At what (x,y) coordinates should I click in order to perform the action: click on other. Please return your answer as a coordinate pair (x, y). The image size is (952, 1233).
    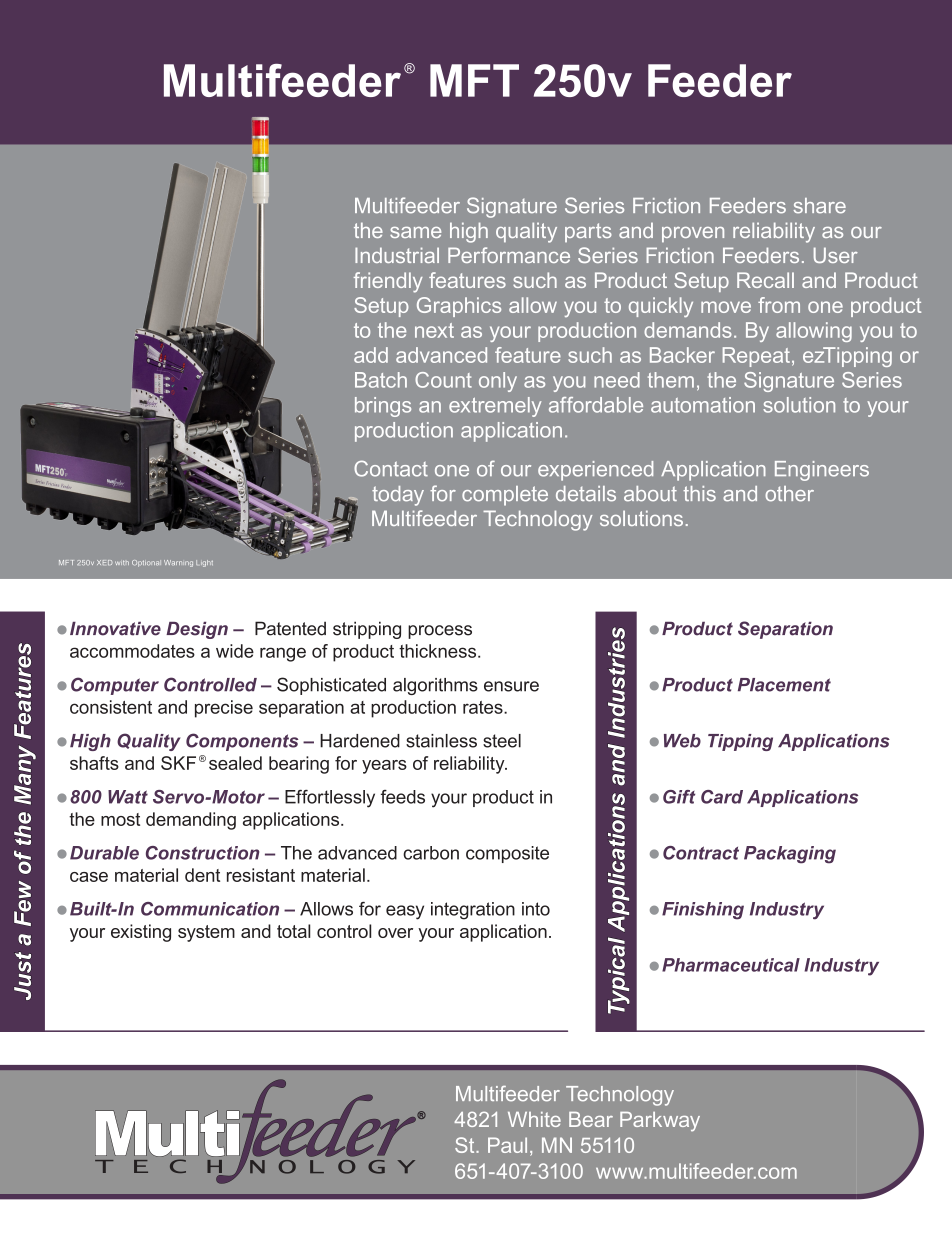
    Looking at the image, I should click on (789, 494).
